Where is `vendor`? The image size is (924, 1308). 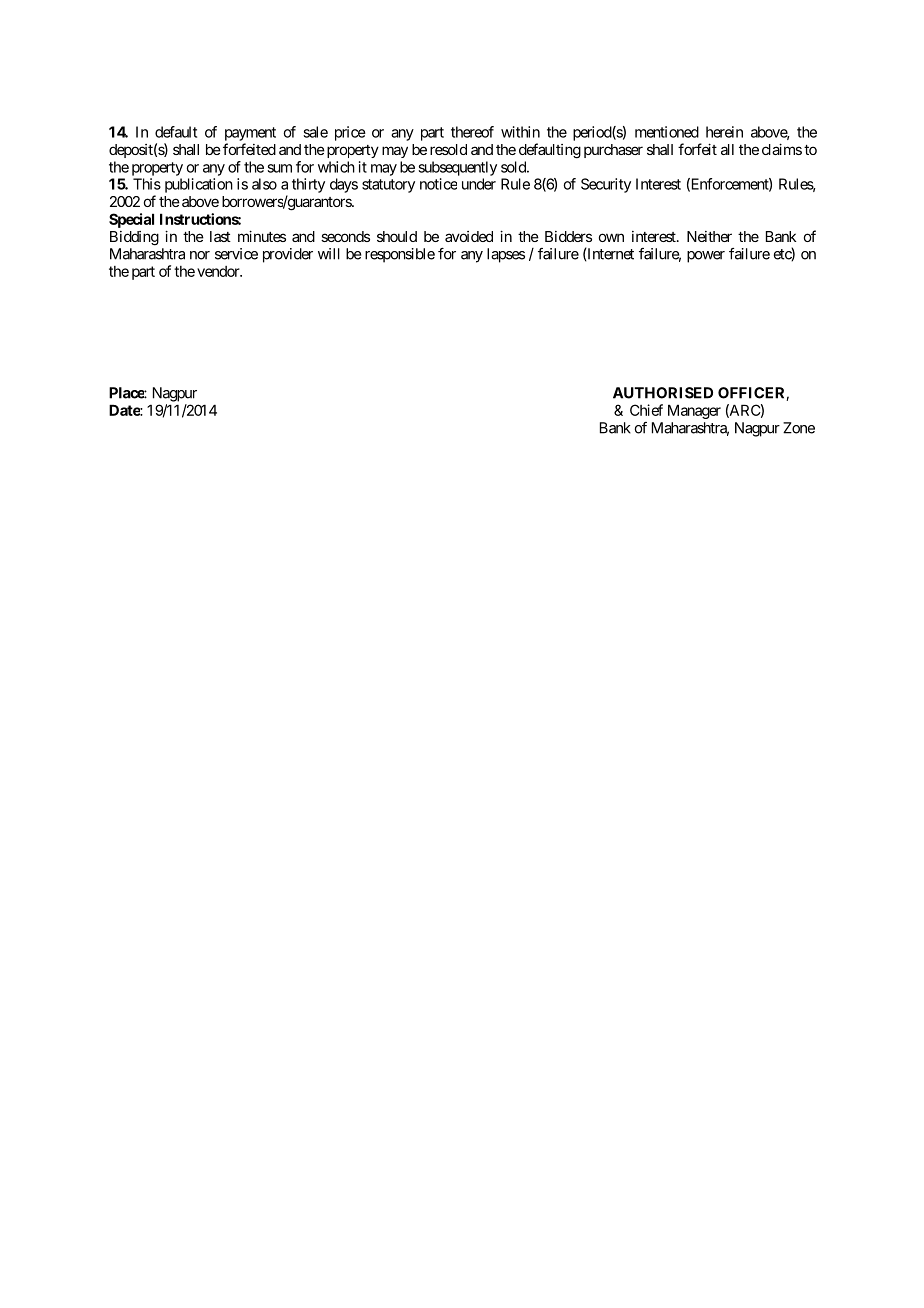 vendor is located at coordinates (219, 271).
